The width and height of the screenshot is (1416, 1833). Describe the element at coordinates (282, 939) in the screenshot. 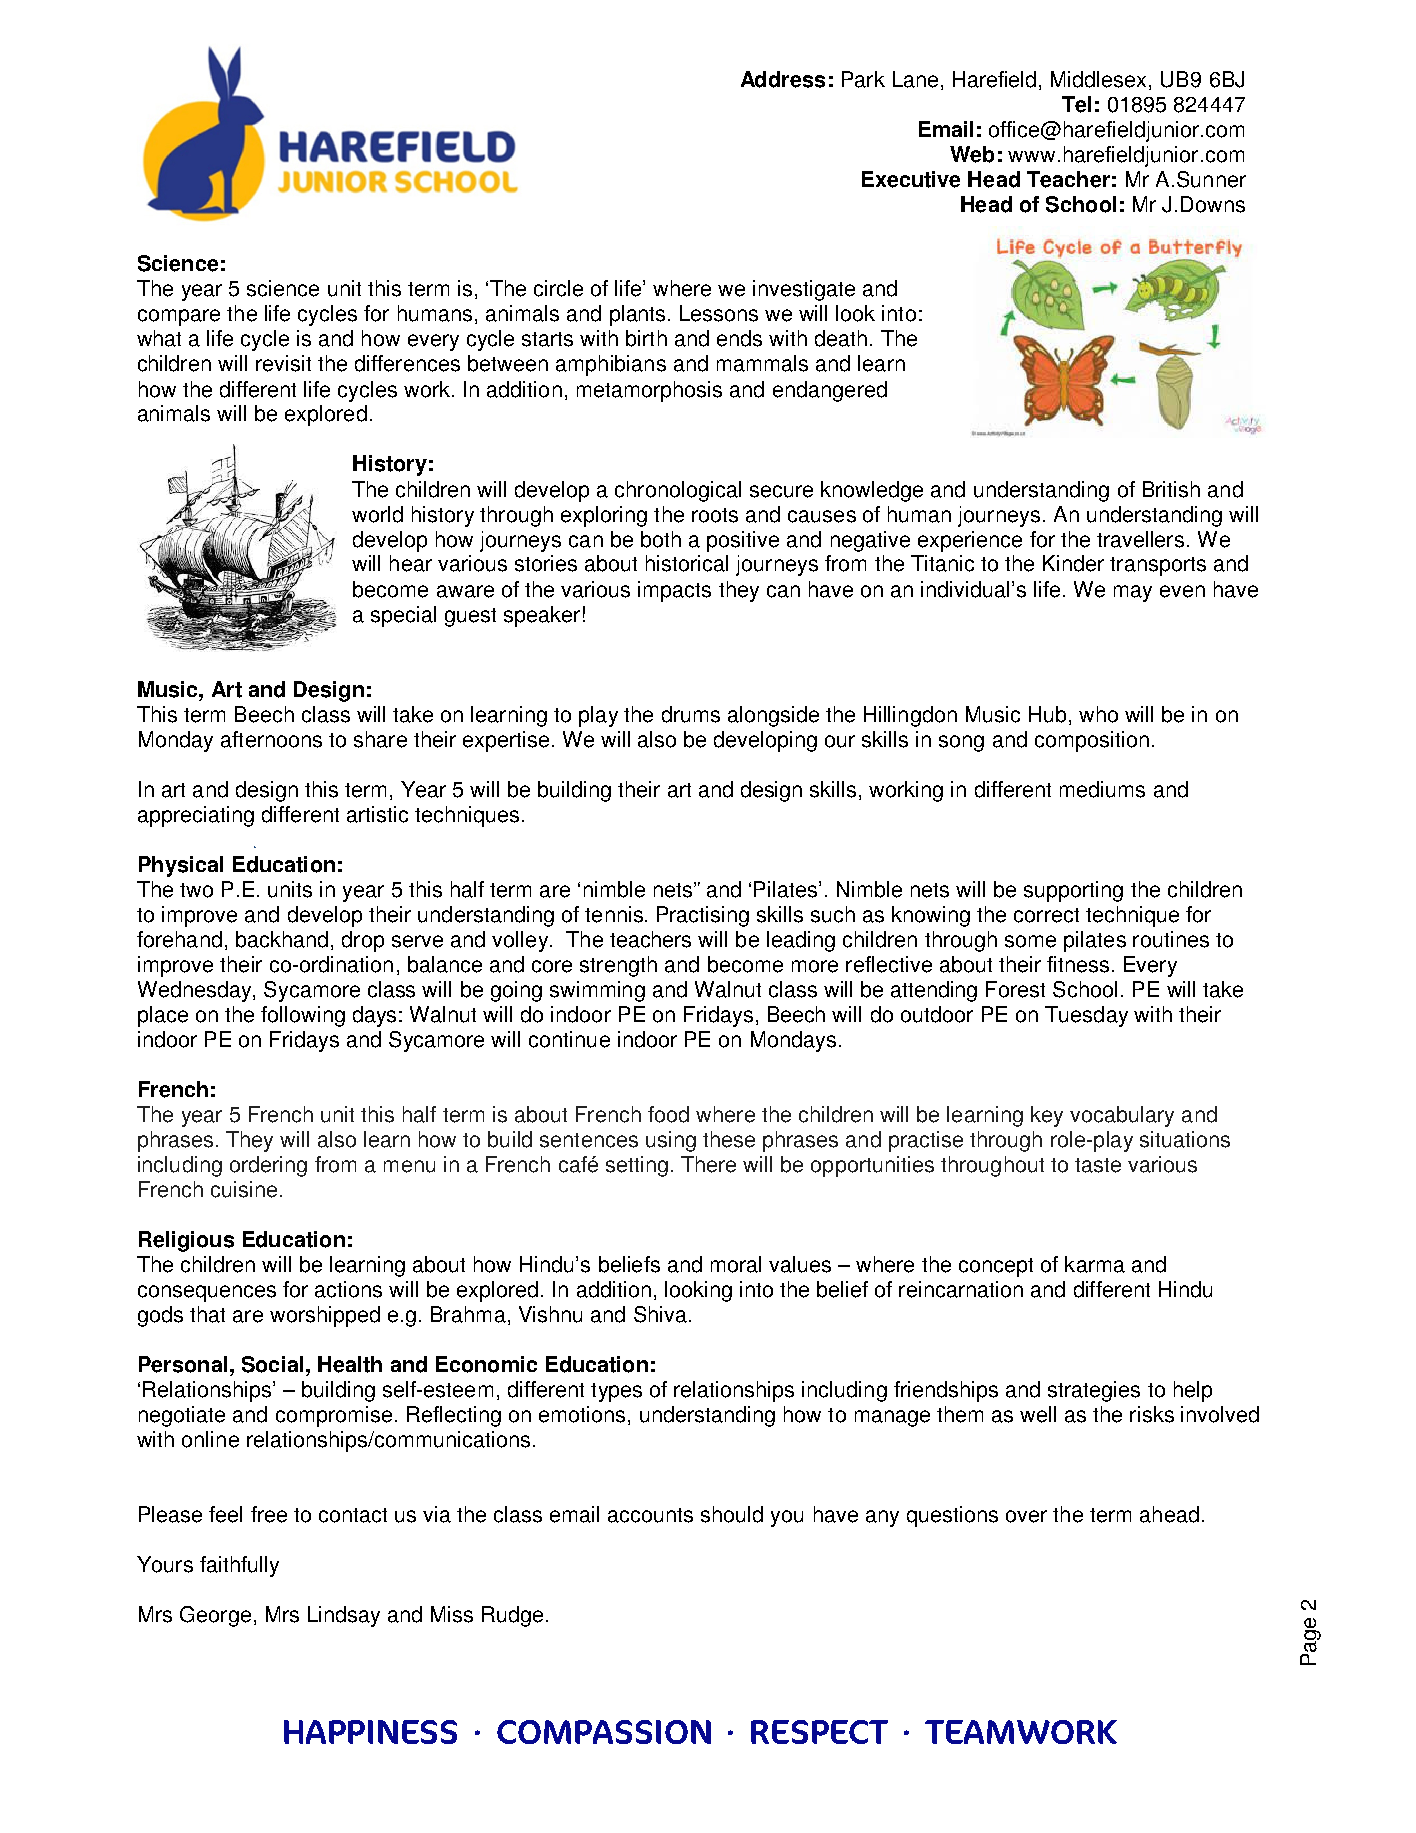

I see `backhand` at that location.
